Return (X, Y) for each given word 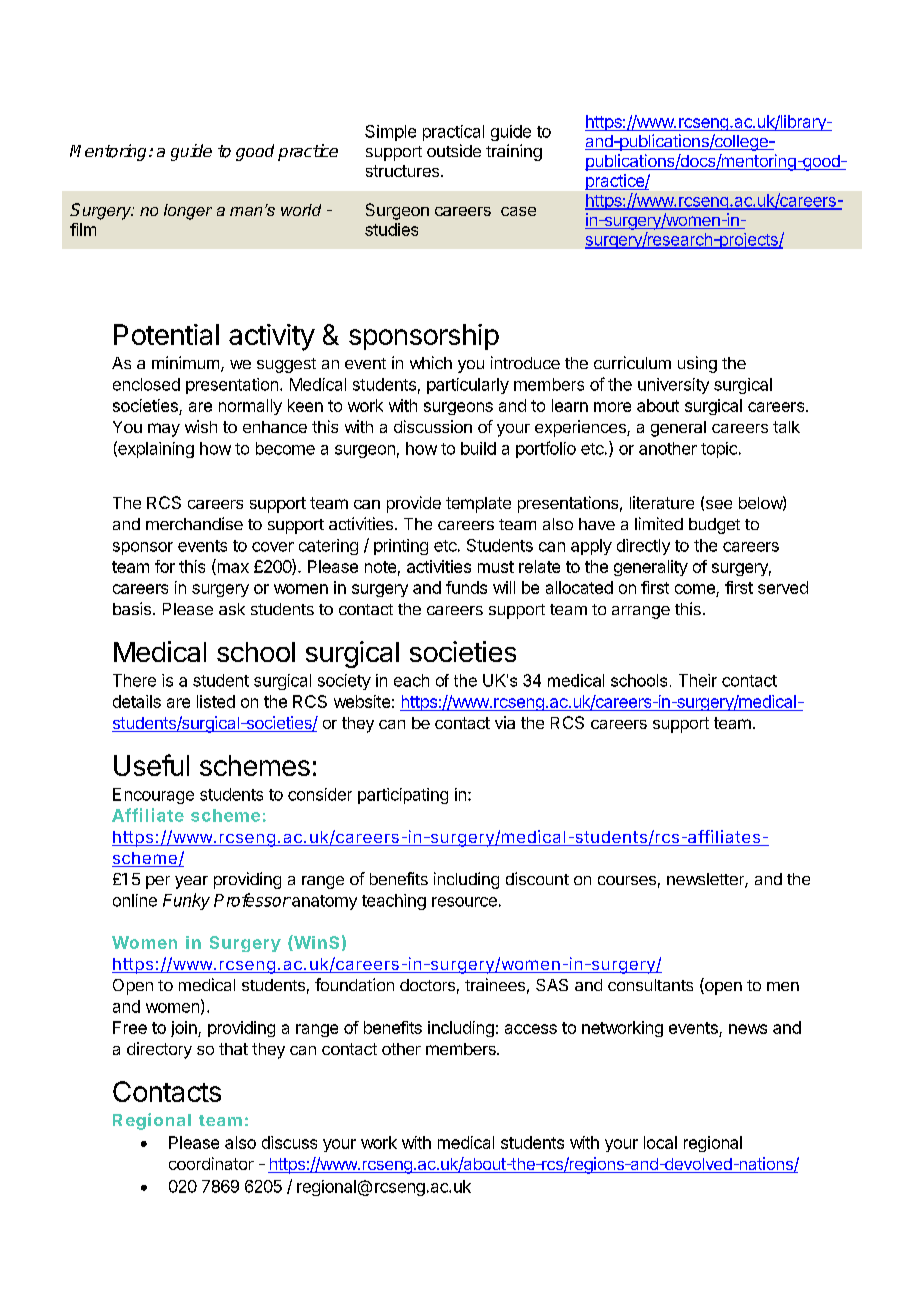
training (514, 152)
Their (698, 680)
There (134, 680)
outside (454, 150)
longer (188, 212)
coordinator (211, 1163)
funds (466, 587)
